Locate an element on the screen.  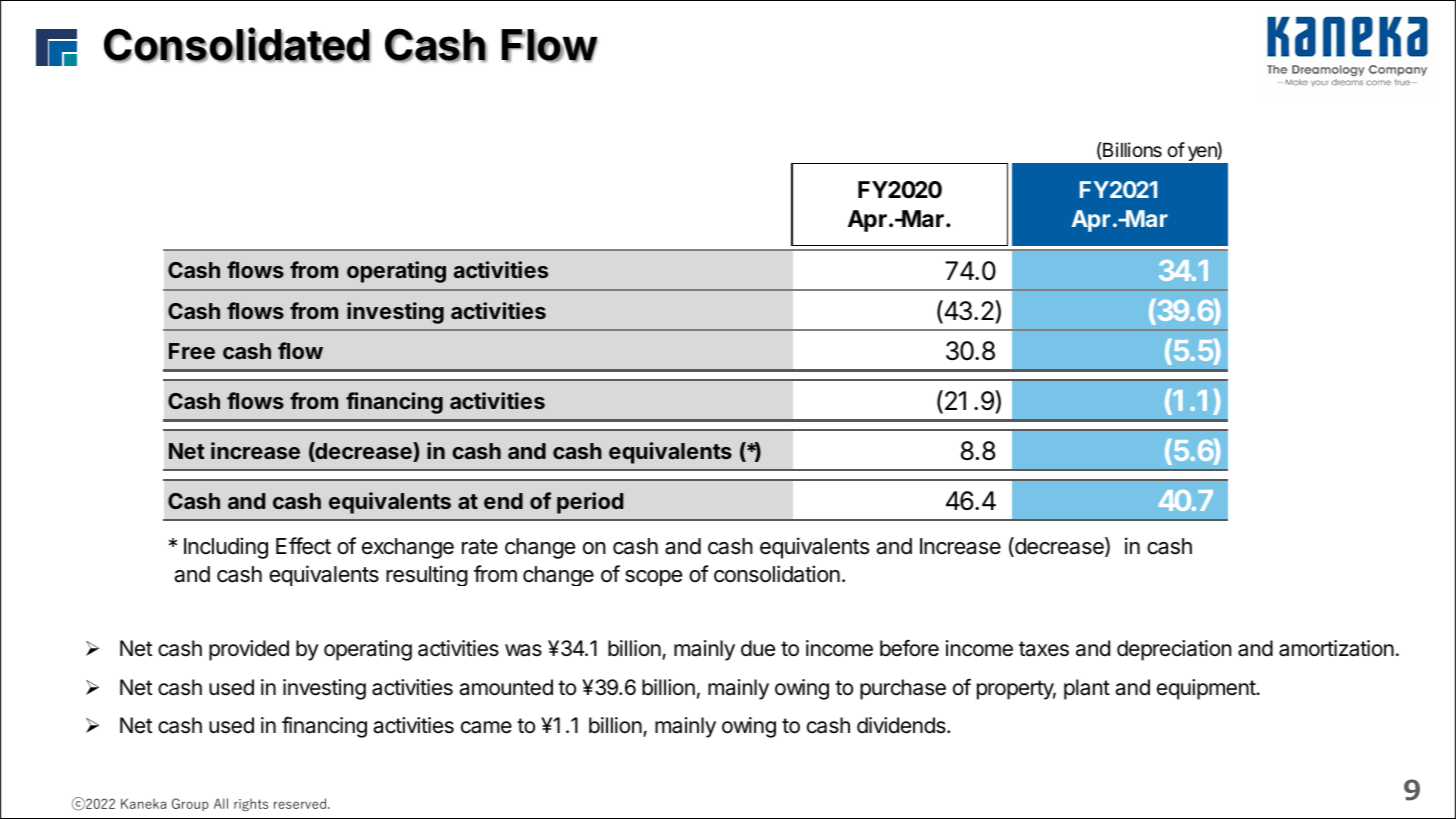
purchase is located at coordinates (903, 689).
